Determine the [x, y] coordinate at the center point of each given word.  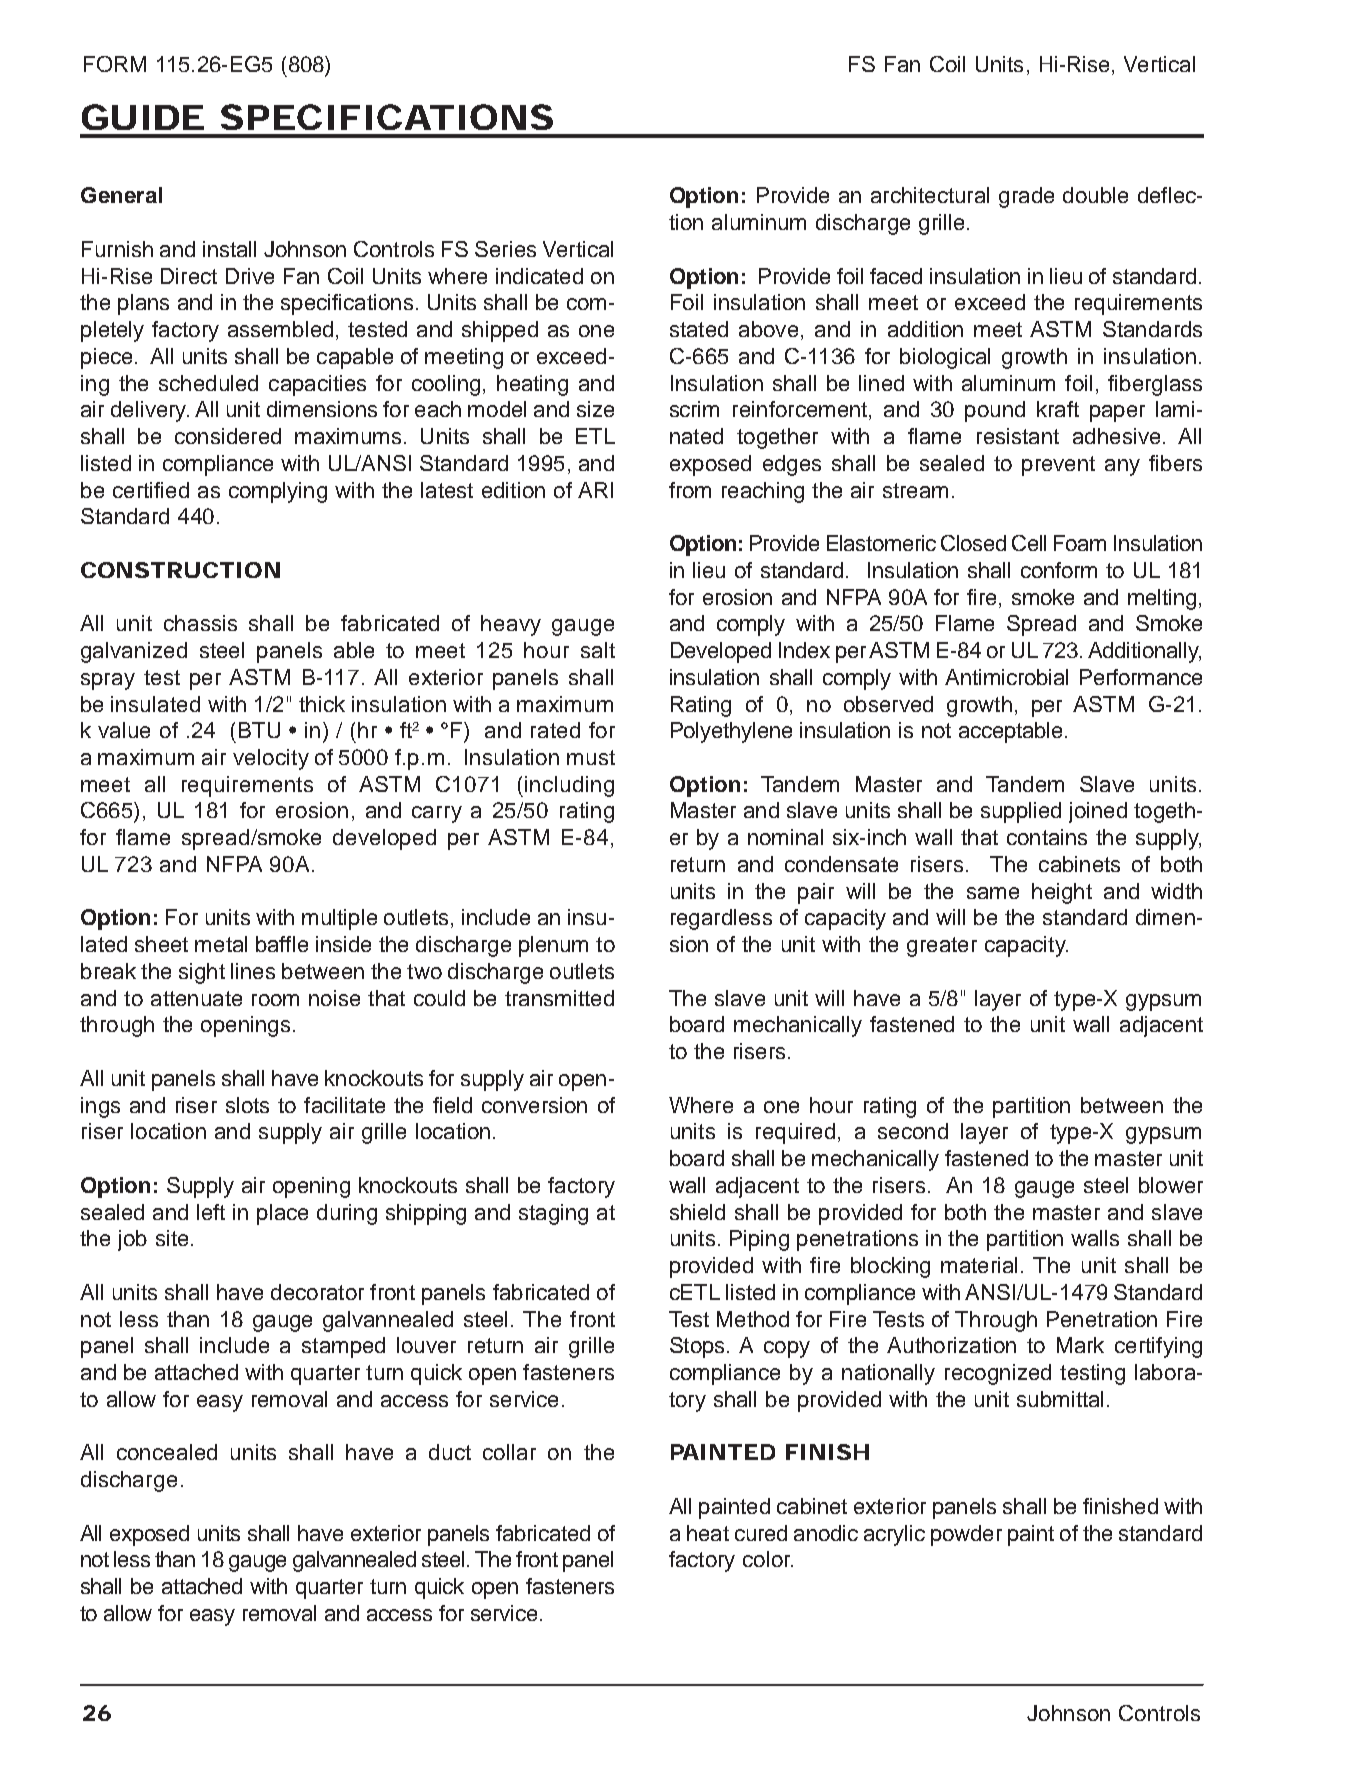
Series [505, 249]
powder [966, 1535]
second [913, 1131]
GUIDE [143, 117]
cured [761, 1533]
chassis [200, 623]
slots [247, 1105]
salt [598, 650]
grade [1026, 197]
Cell [1029, 543]
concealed [167, 1452]
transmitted [559, 998]
